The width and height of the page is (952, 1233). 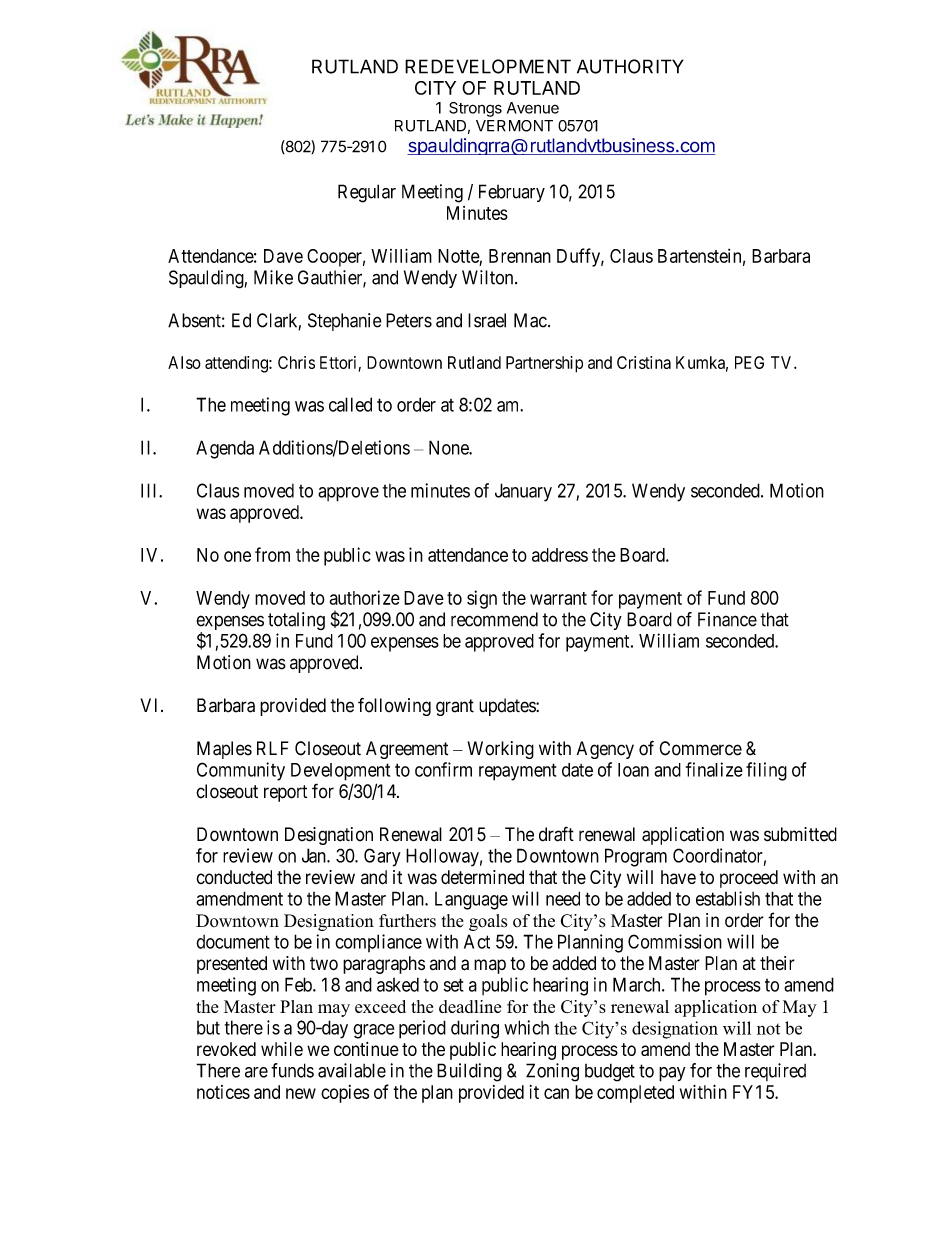 I want to click on Regular, so click(x=367, y=193).
